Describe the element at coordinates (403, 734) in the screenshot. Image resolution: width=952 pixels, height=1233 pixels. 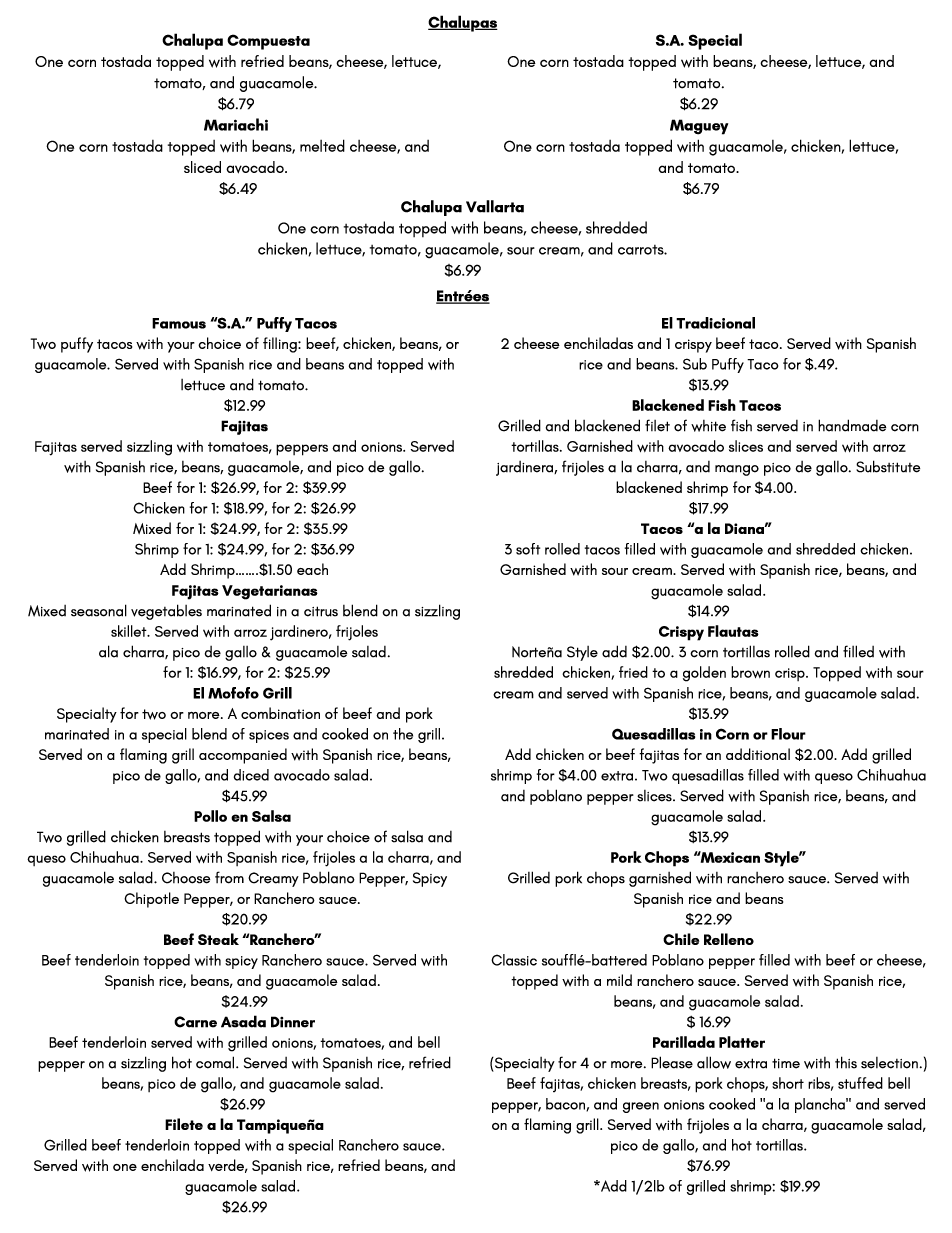
I see `the` at that location.
